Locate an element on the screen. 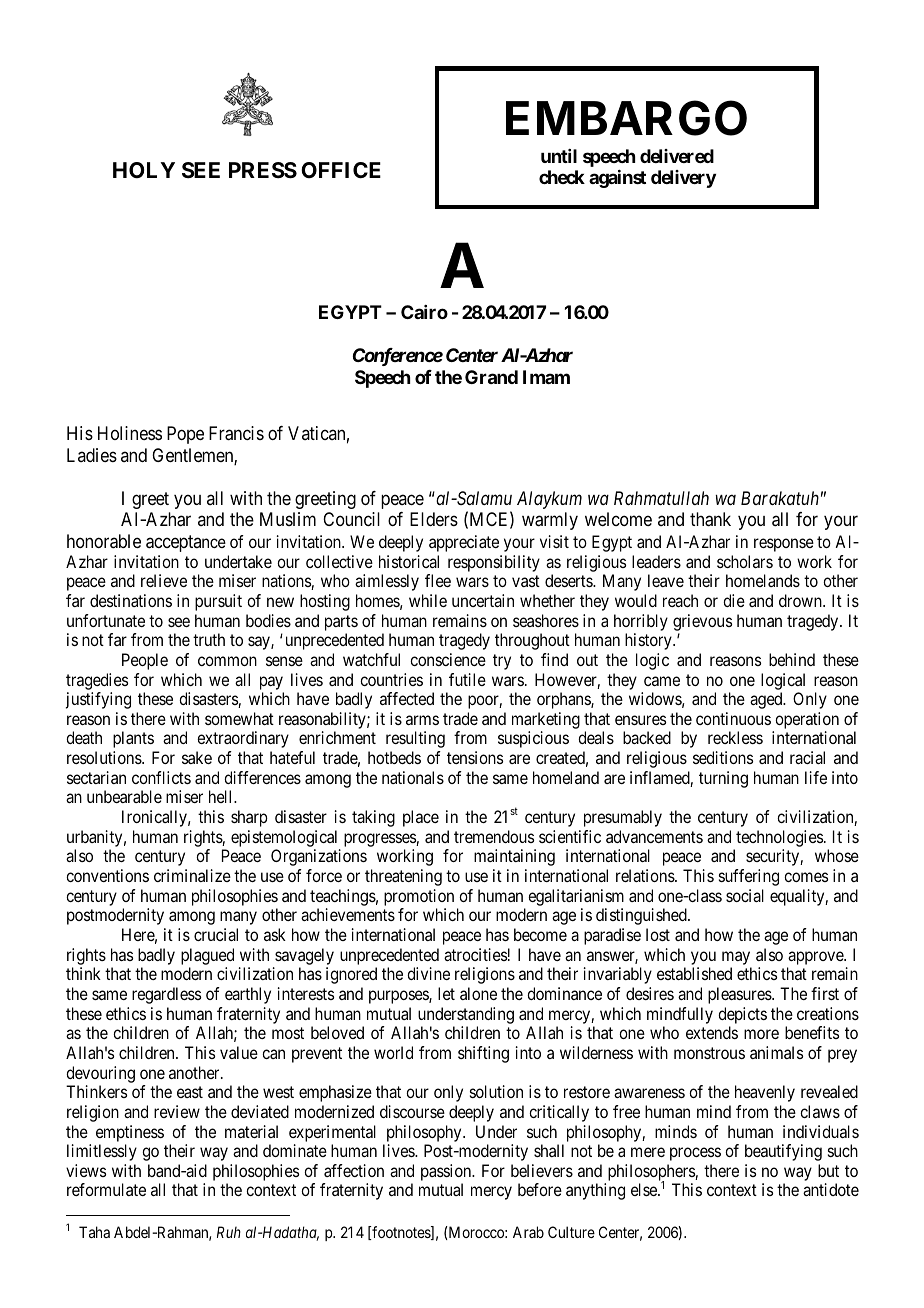  alone is located at coordinates (478, 993).
